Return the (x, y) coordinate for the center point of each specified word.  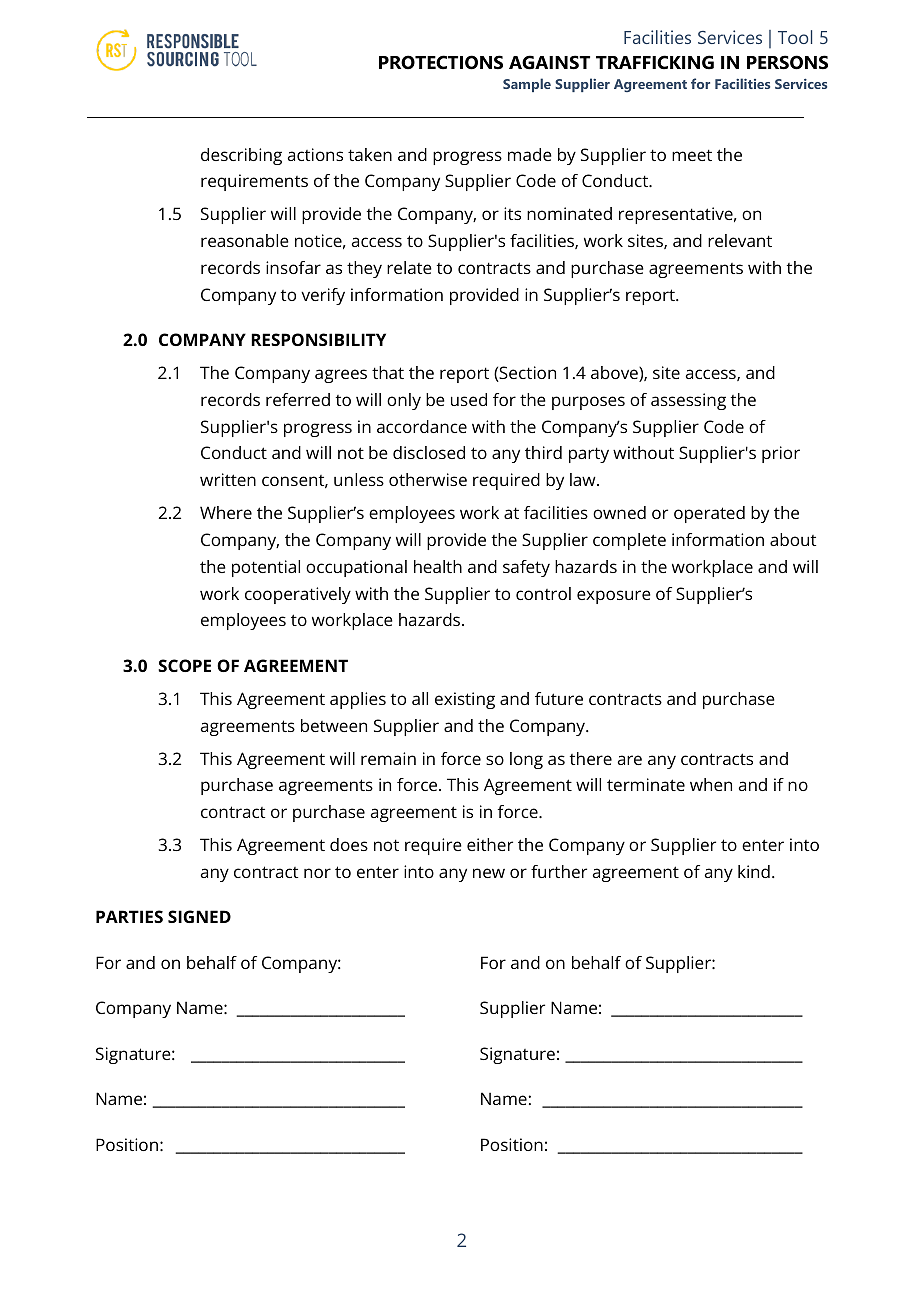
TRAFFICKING (655, 62)
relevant (740, 240)
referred (298, 399)
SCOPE (184, 665)
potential (266, 568)
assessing (688, 401)
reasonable (245, 240)
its (512, 213)
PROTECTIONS (441, 62)
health (438, 566)
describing (241, 156)
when (711, 784)
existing (465, 700)
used (469, 399)
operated (709, 514)
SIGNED (199, 916)
